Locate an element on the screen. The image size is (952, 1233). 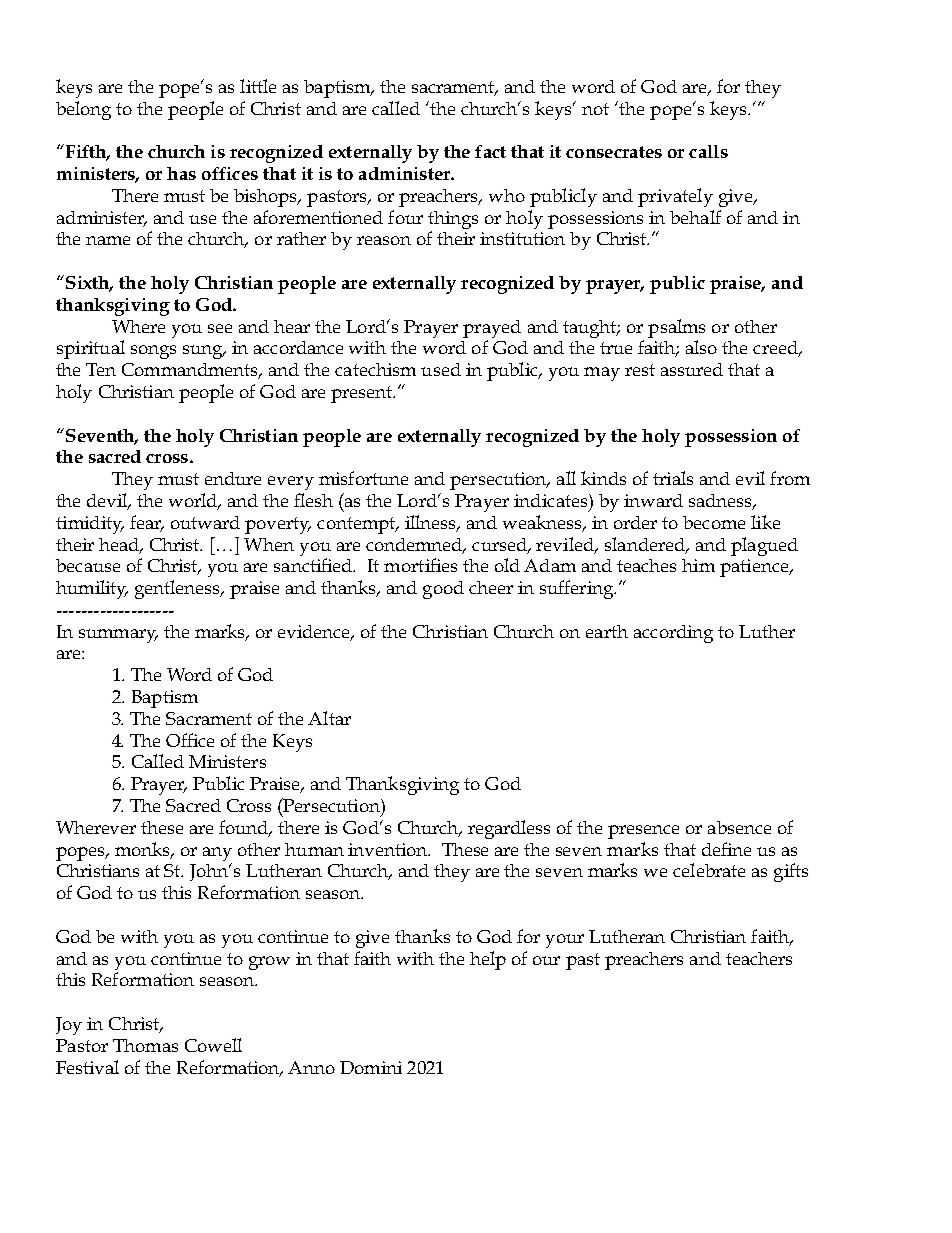
also is located at coordinates (701, 347).
